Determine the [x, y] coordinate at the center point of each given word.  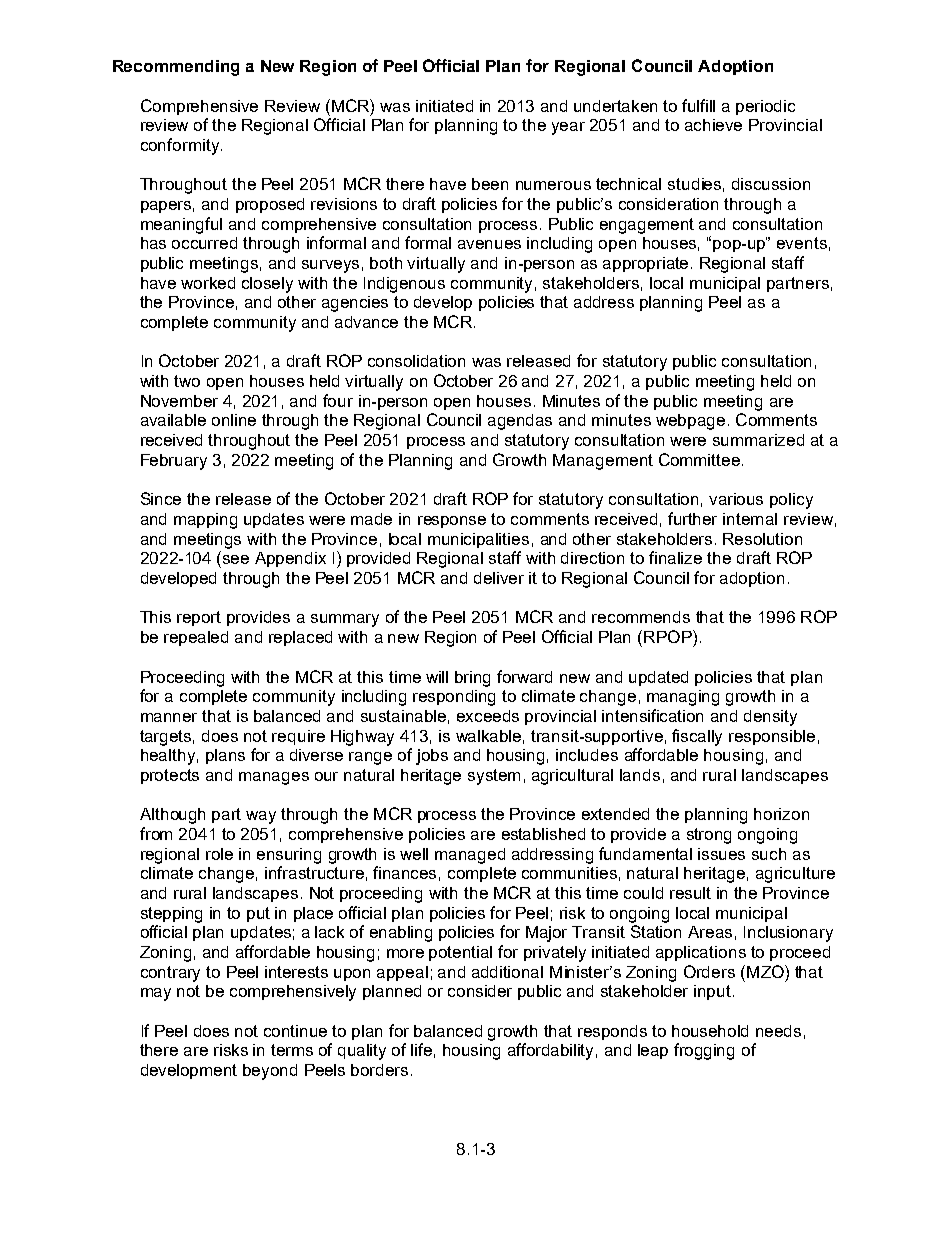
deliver [499, 578]
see [236, 559]
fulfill [698, 105]
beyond [270, 1072]
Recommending [176, 68]
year [568, 128]
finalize [675, 557]
